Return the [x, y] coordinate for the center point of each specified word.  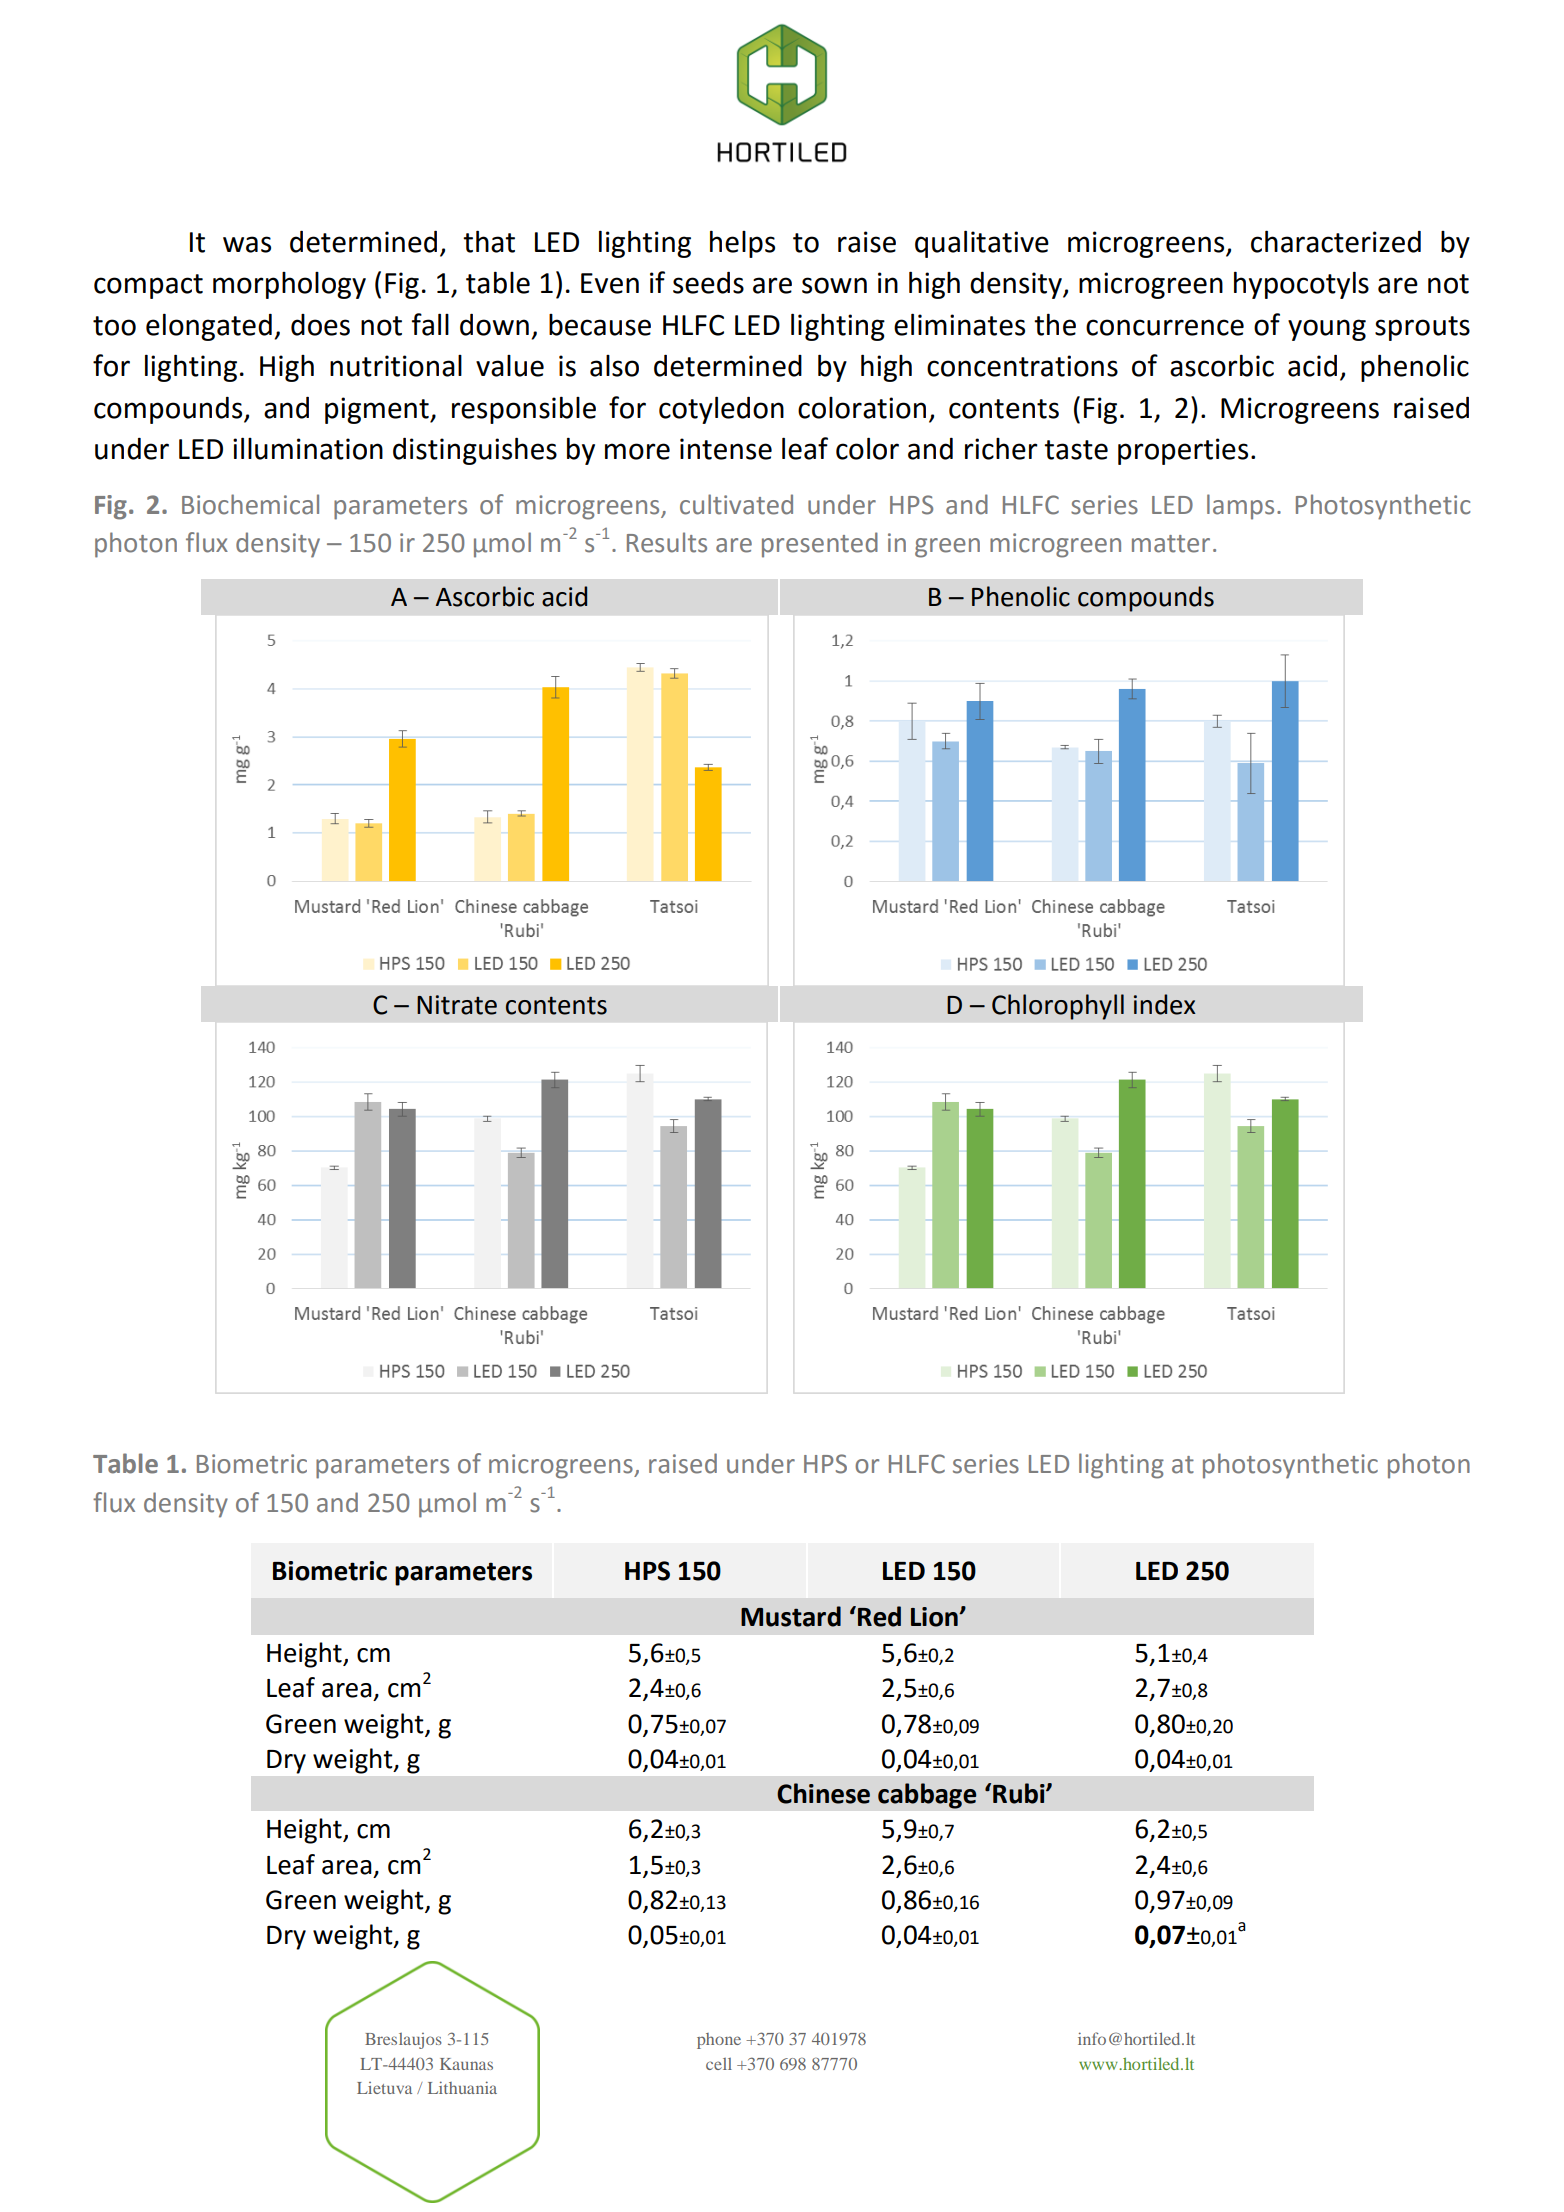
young [1327, 330]
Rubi [1020, 1793]
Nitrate [457, 1005]
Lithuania [462, 2087]
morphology [289, 285]
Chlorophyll [1058, 1007]
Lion [935, 1617]
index [1165, 1004]
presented [820, 545]
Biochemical [250, 504]
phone [719, 2041]
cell [719, 2064]
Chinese [823, 1793]
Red [879, 1616]
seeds [708, 283]
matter [1171, 544]
